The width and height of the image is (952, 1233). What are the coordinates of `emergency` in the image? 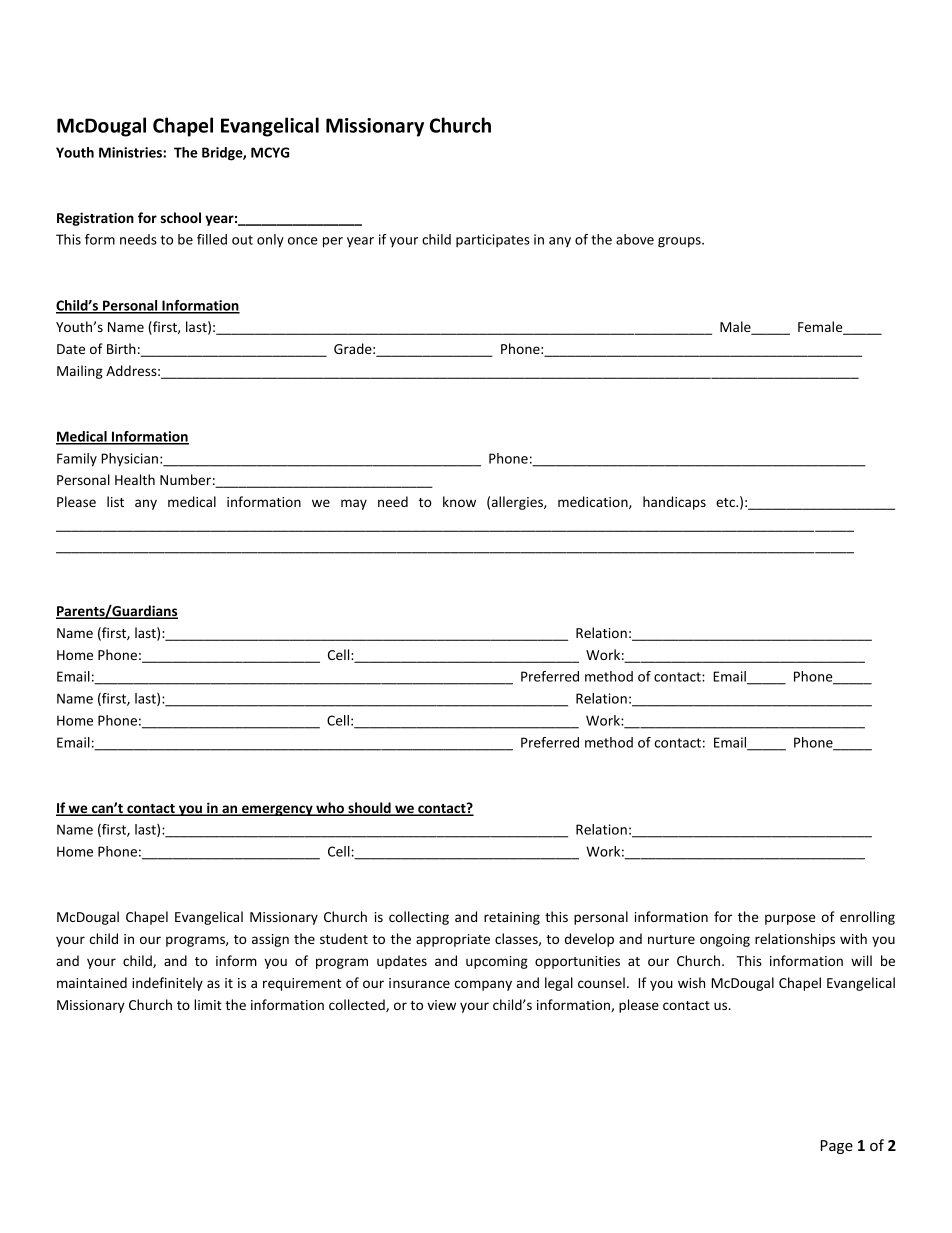 It's located at (277, 810).
